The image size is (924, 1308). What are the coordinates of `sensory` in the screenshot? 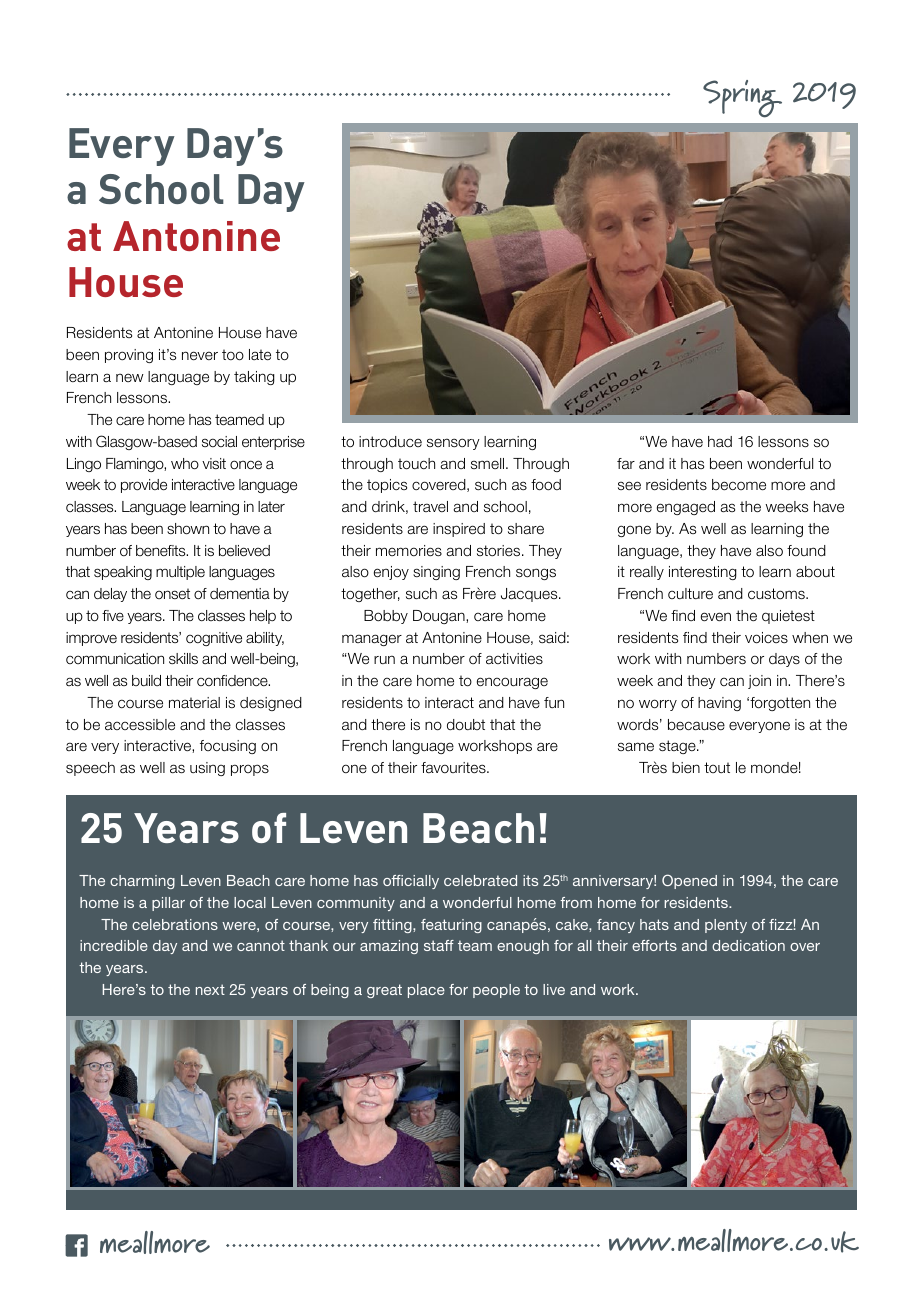 It's located at (453, 444).
